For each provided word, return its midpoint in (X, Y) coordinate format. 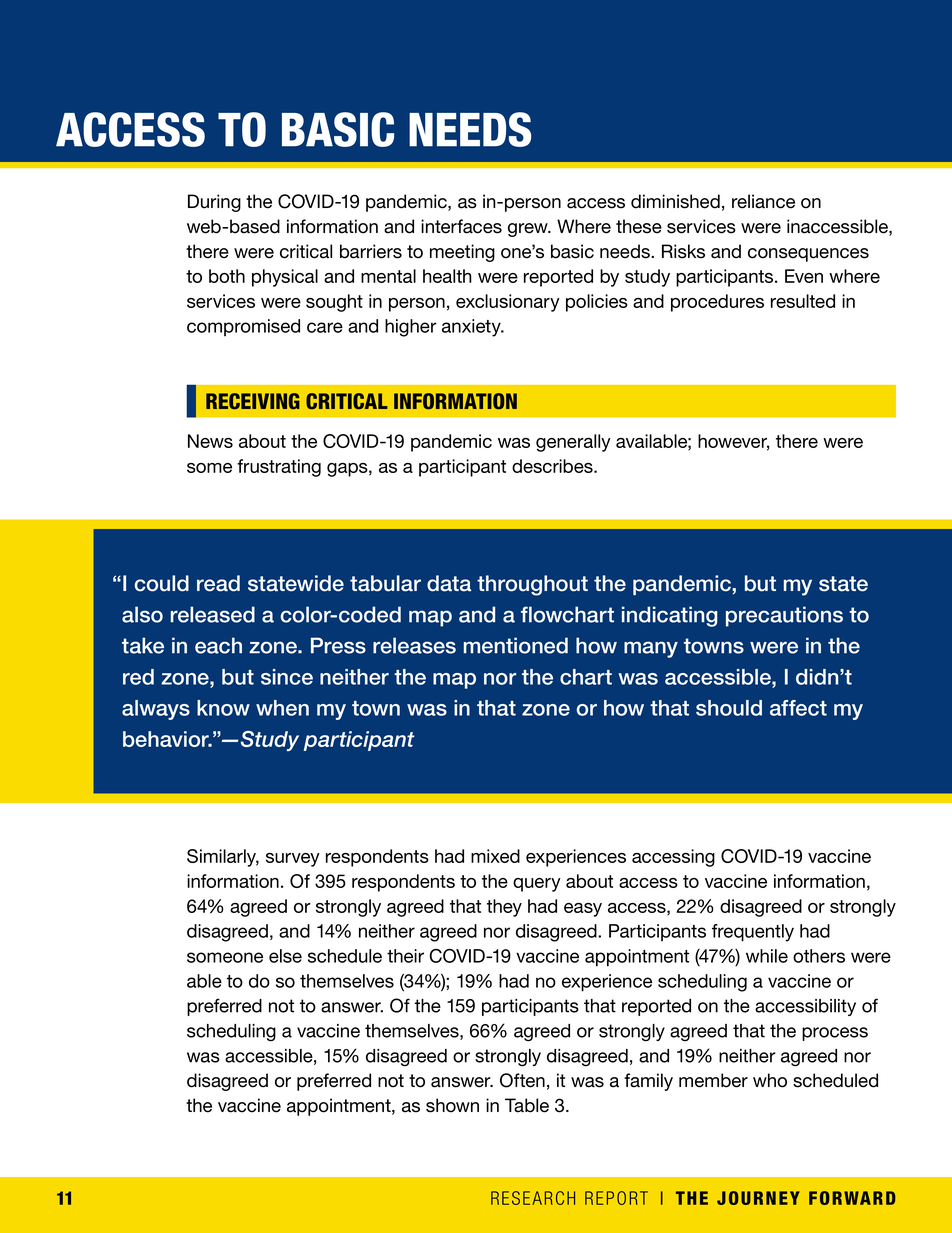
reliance (763, 201)
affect (798, 708)
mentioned (516, 645)
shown (452, 1105)
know (223, 708)
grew (529, 230)
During (214, 203)
